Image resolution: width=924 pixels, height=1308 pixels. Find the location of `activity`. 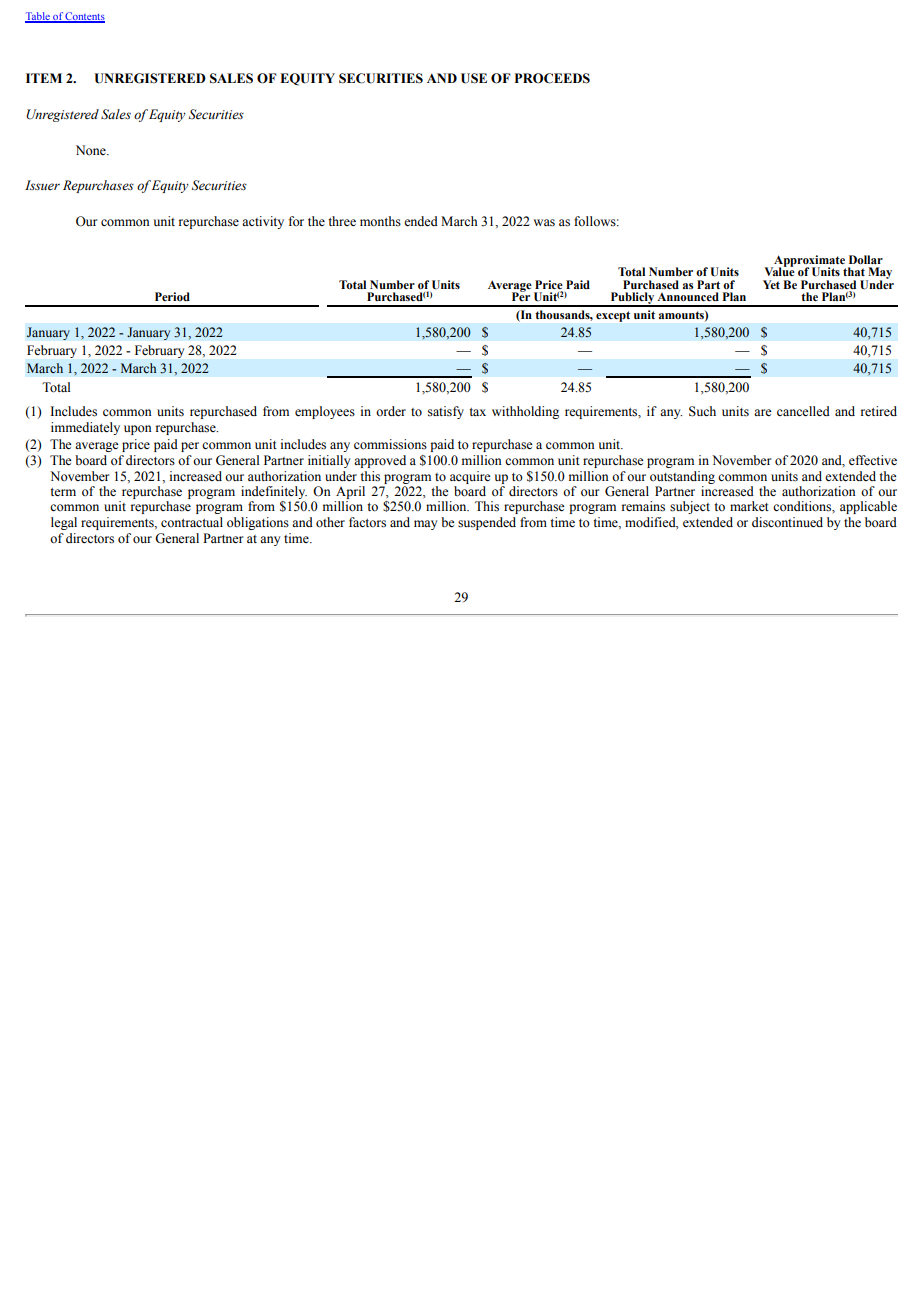

activity is located at coordinates (263, 222).
